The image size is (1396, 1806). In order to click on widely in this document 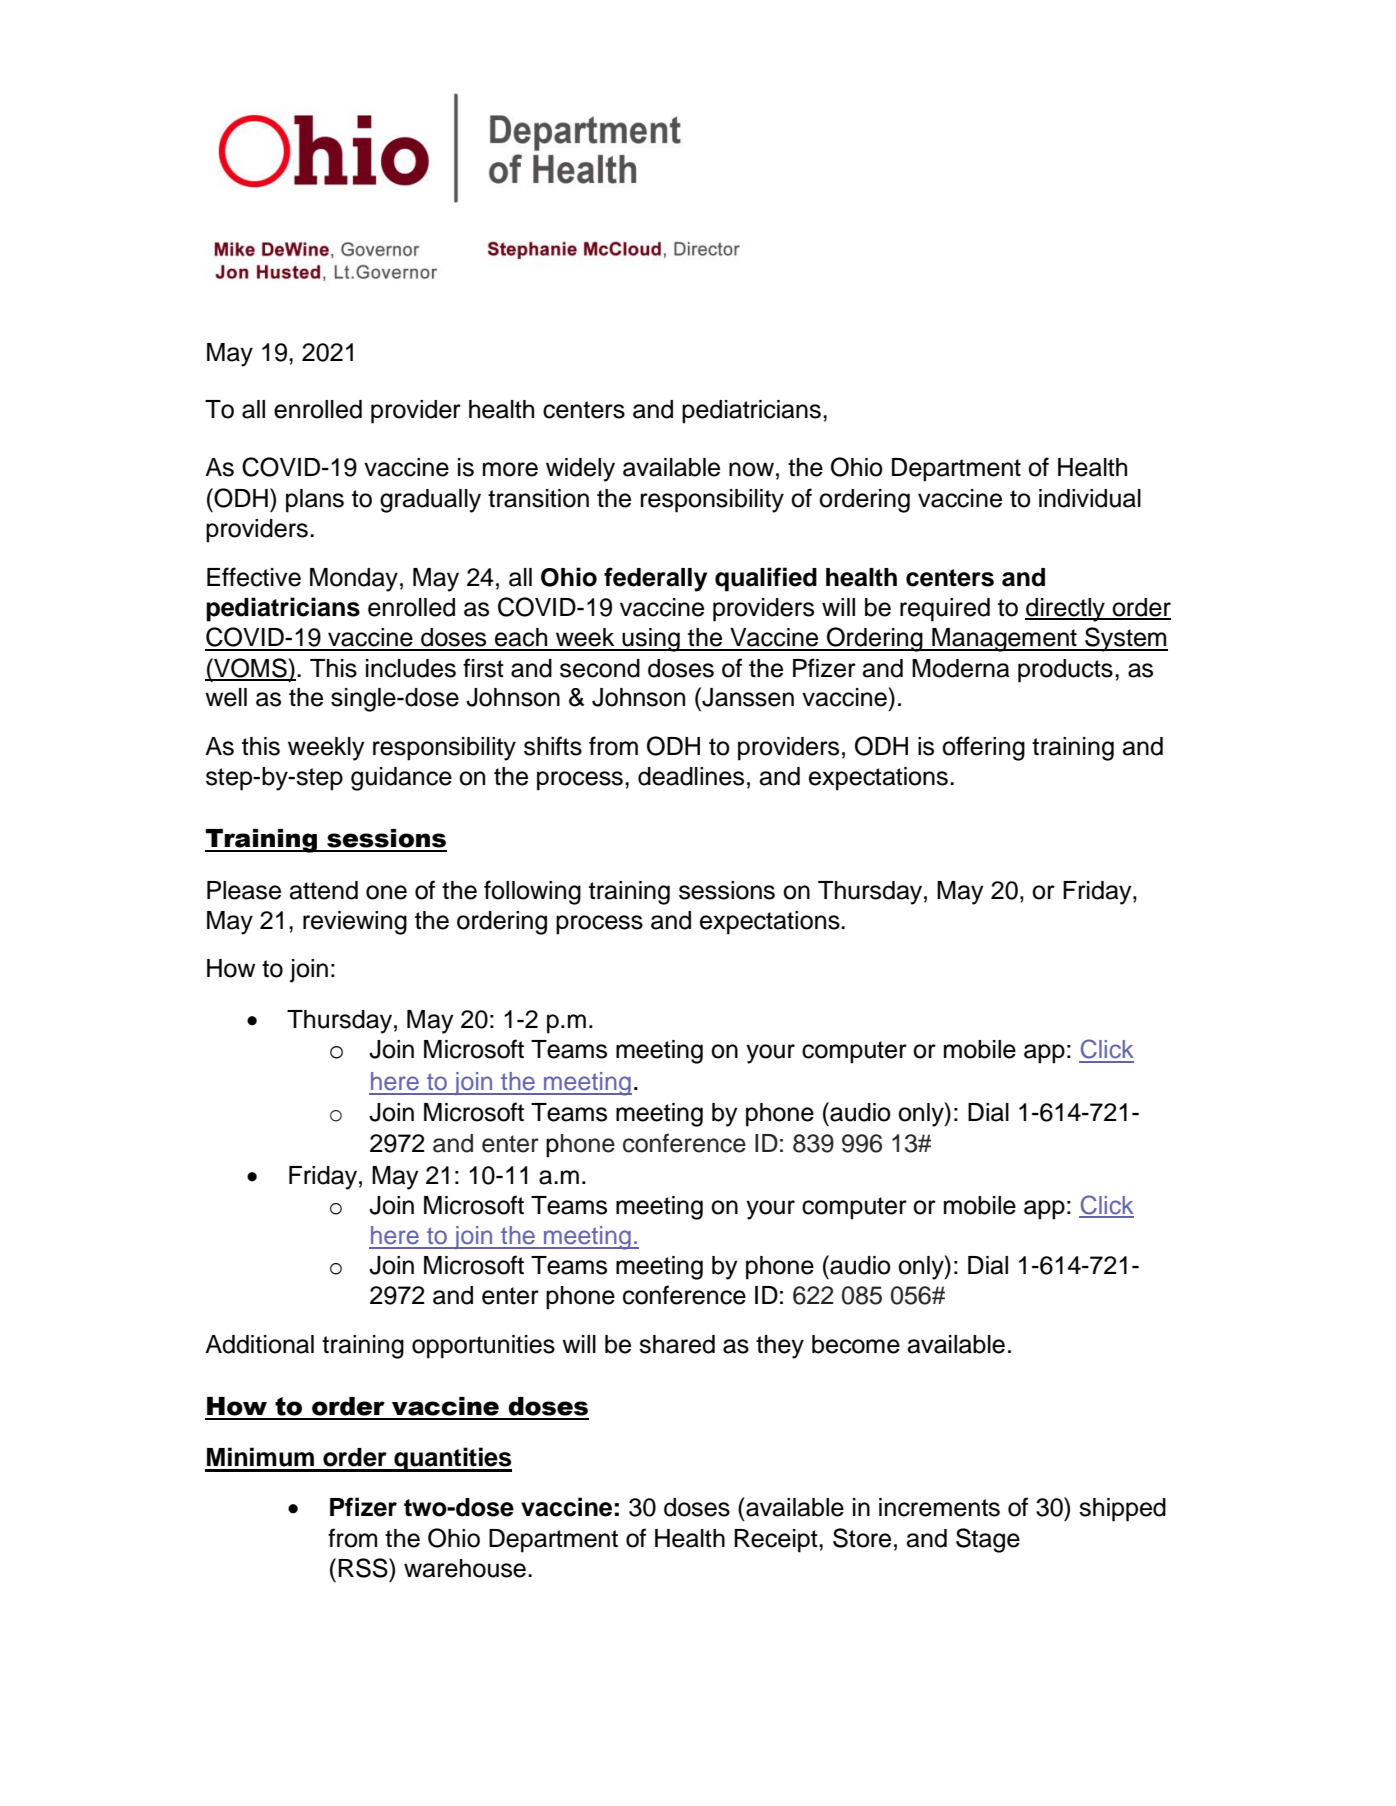, I will do `click(580, 470)`.
